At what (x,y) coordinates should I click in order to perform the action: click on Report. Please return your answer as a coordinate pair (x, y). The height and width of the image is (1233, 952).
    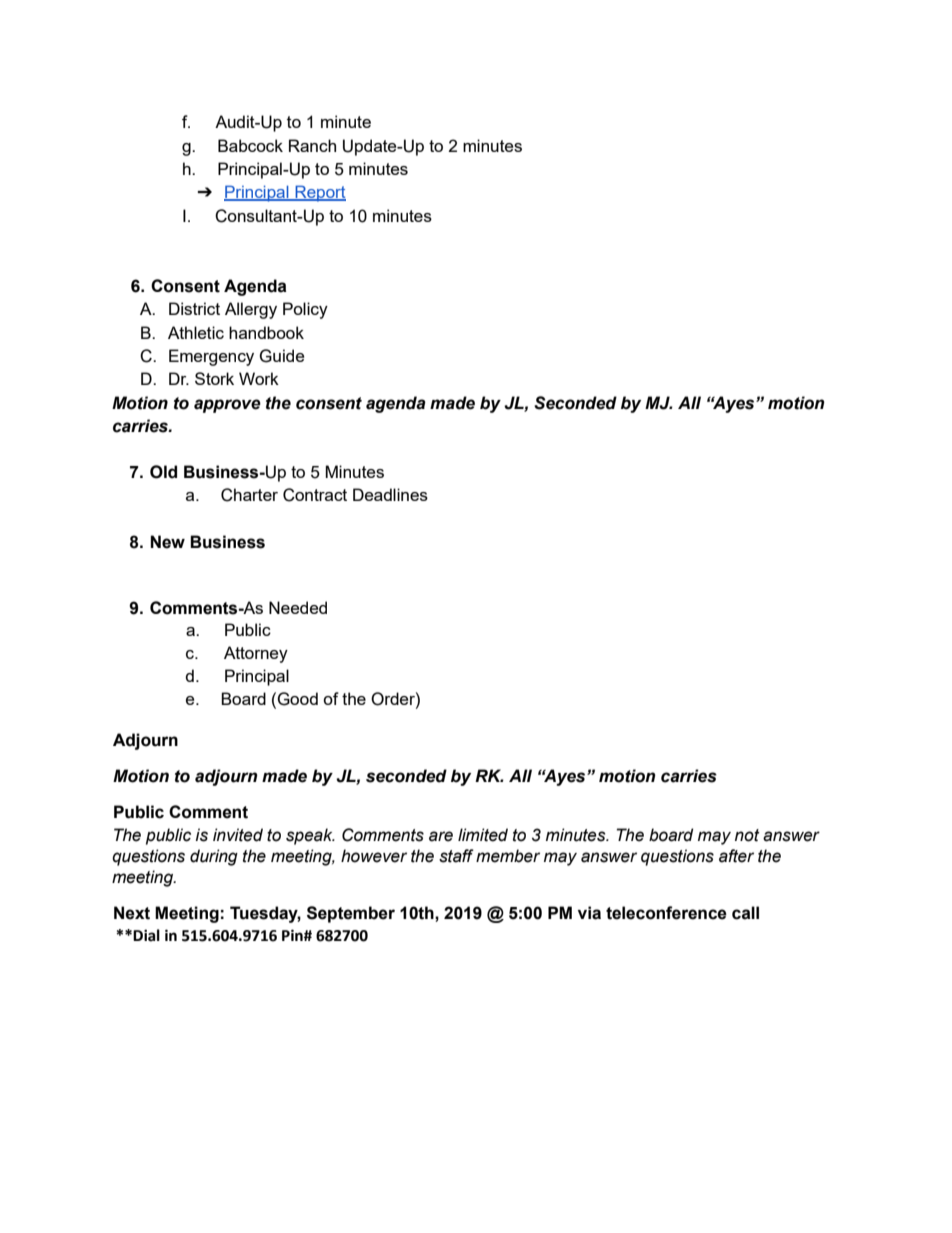
    Looking at the image, I should click on (319, 193).
